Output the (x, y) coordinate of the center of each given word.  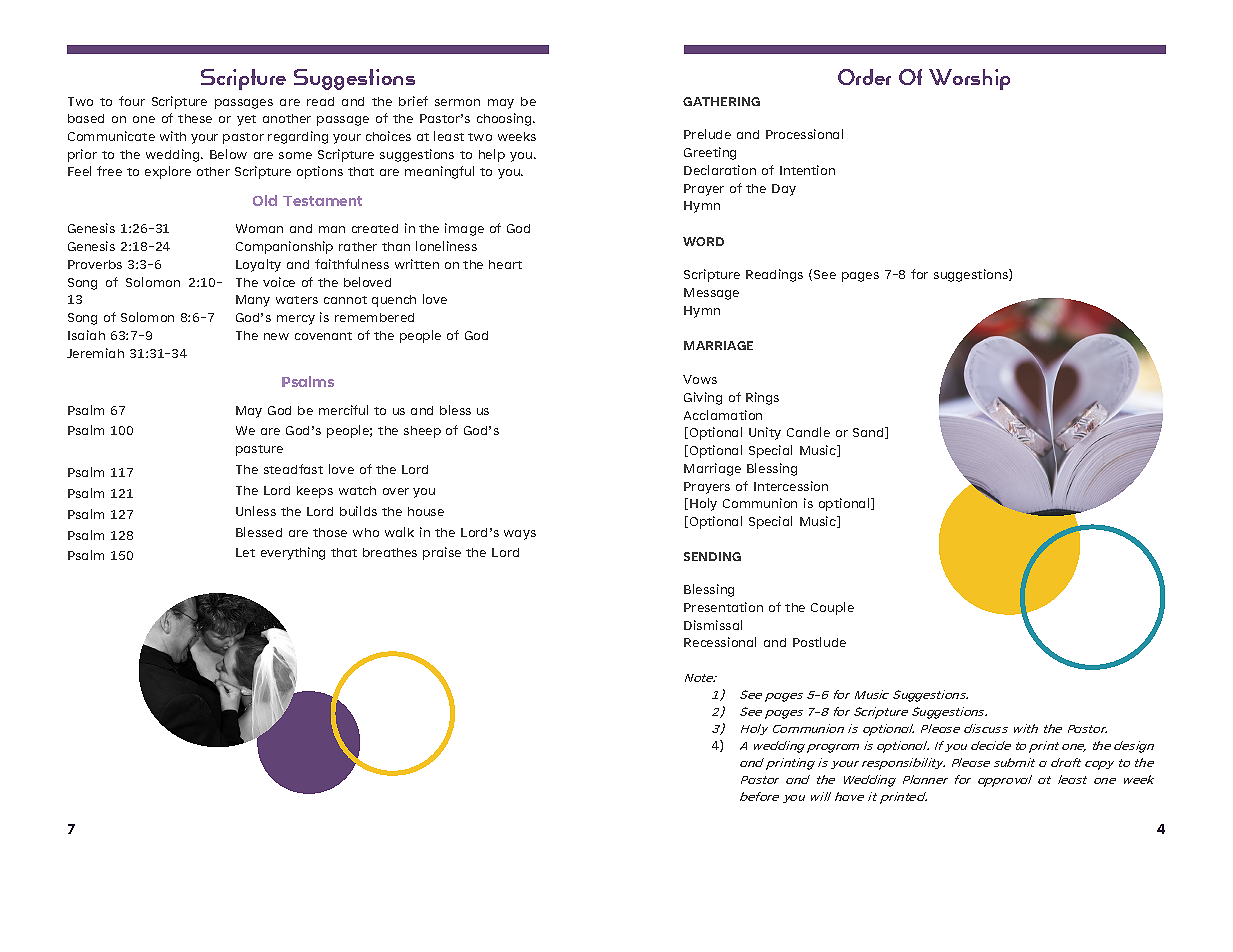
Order (864, 77)
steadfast (293, 469)
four (132, 101)
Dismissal (713, 625)
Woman (259, 228)
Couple (832, 608)
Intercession (791, 486)
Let (245, 552)
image (464, 229)
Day (784, 190)
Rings (762, 398)
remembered (374, 317)
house (426, 511)
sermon (457, 102)
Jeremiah (95, 353)
